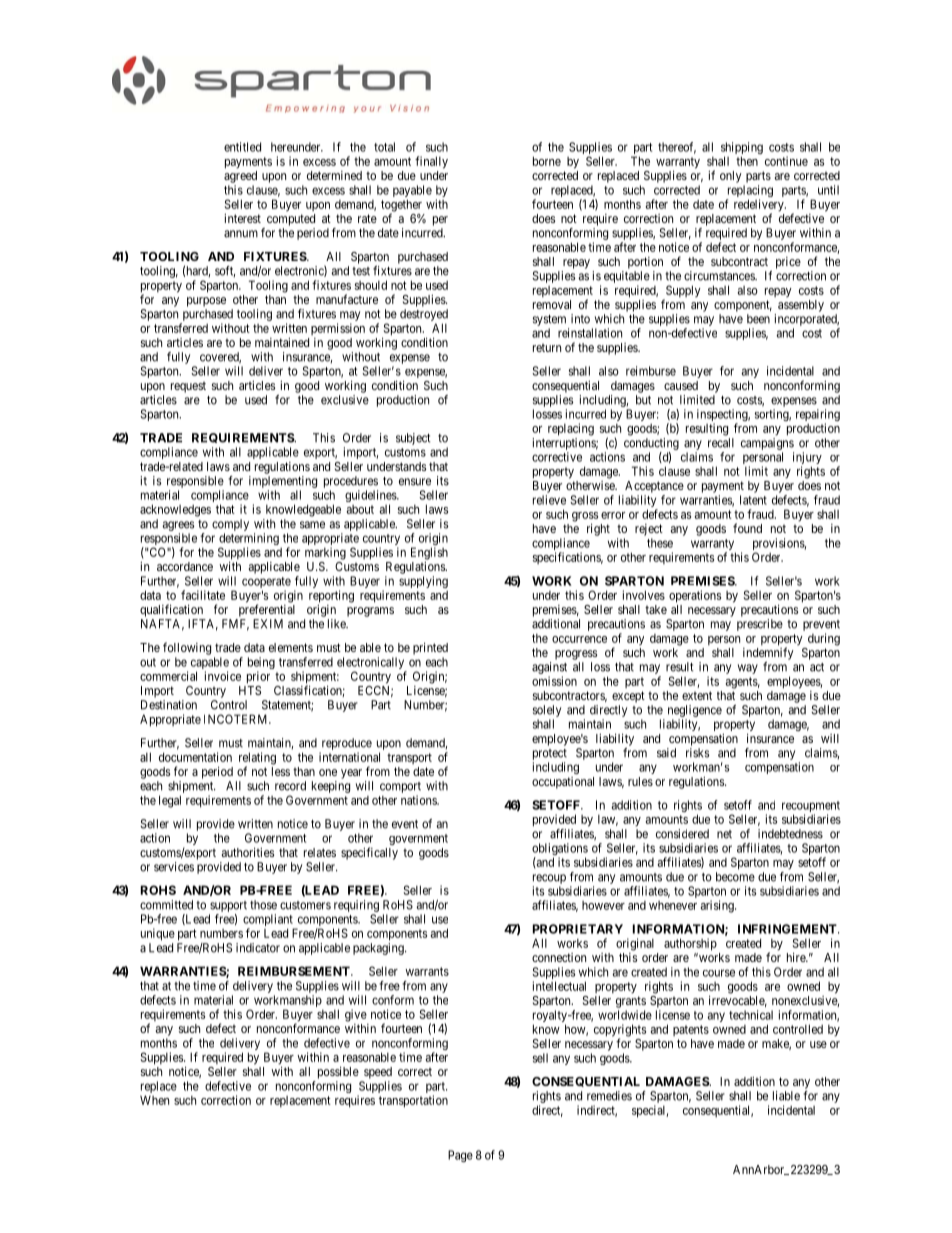 Image resolution: width=952 pixels, height=1233 pixels. I want to click on occupational, so click(563, 783).
